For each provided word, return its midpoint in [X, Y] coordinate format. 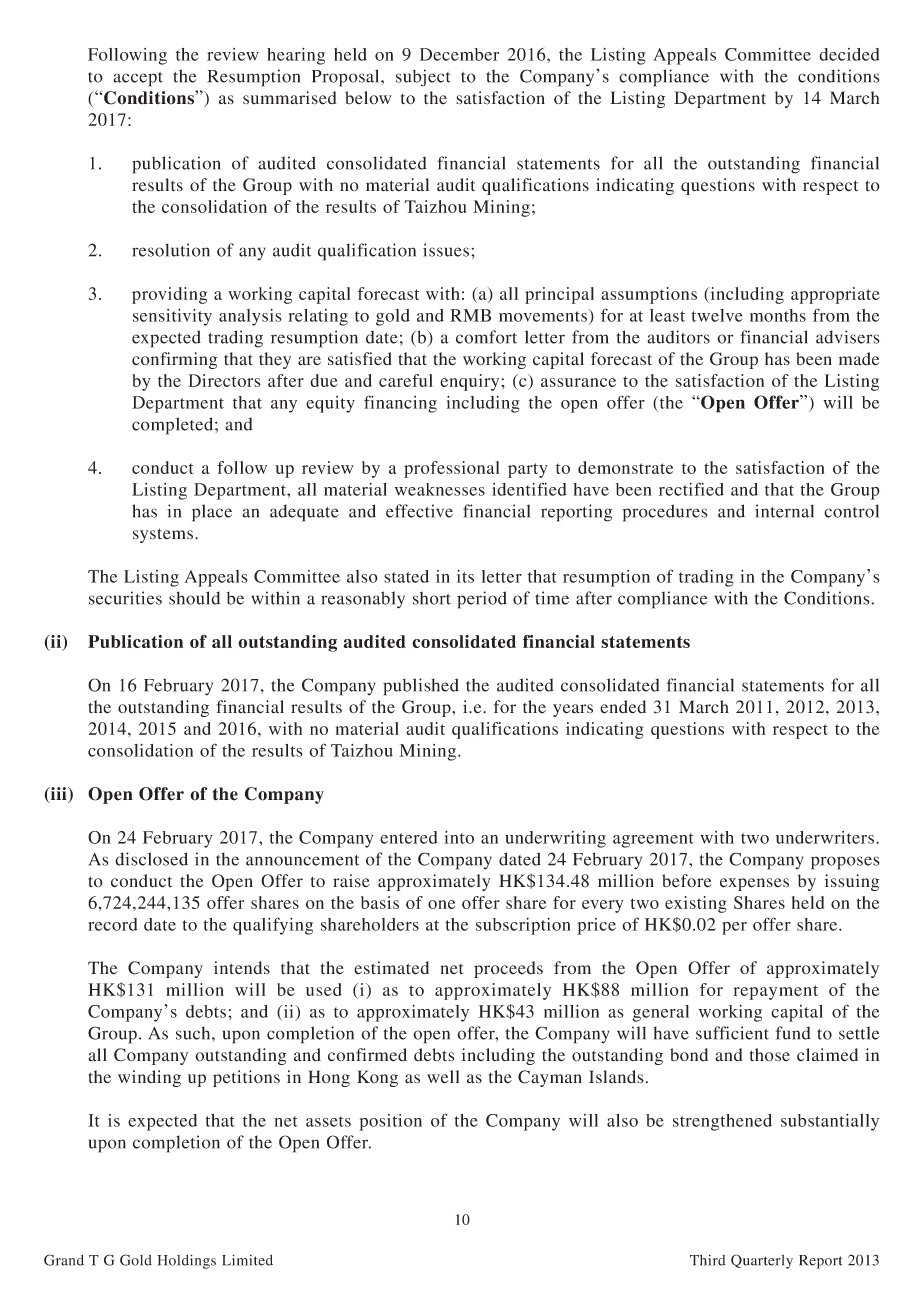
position [391, 1122]
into [459, 837]
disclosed [151, 859]
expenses [754, 884]
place [212, 513]
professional [451, 469]
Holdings [187, 1261]
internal [784, 511]
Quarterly [762, 1261]
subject [423, 78]
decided [849, 54]
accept [138, 79]
